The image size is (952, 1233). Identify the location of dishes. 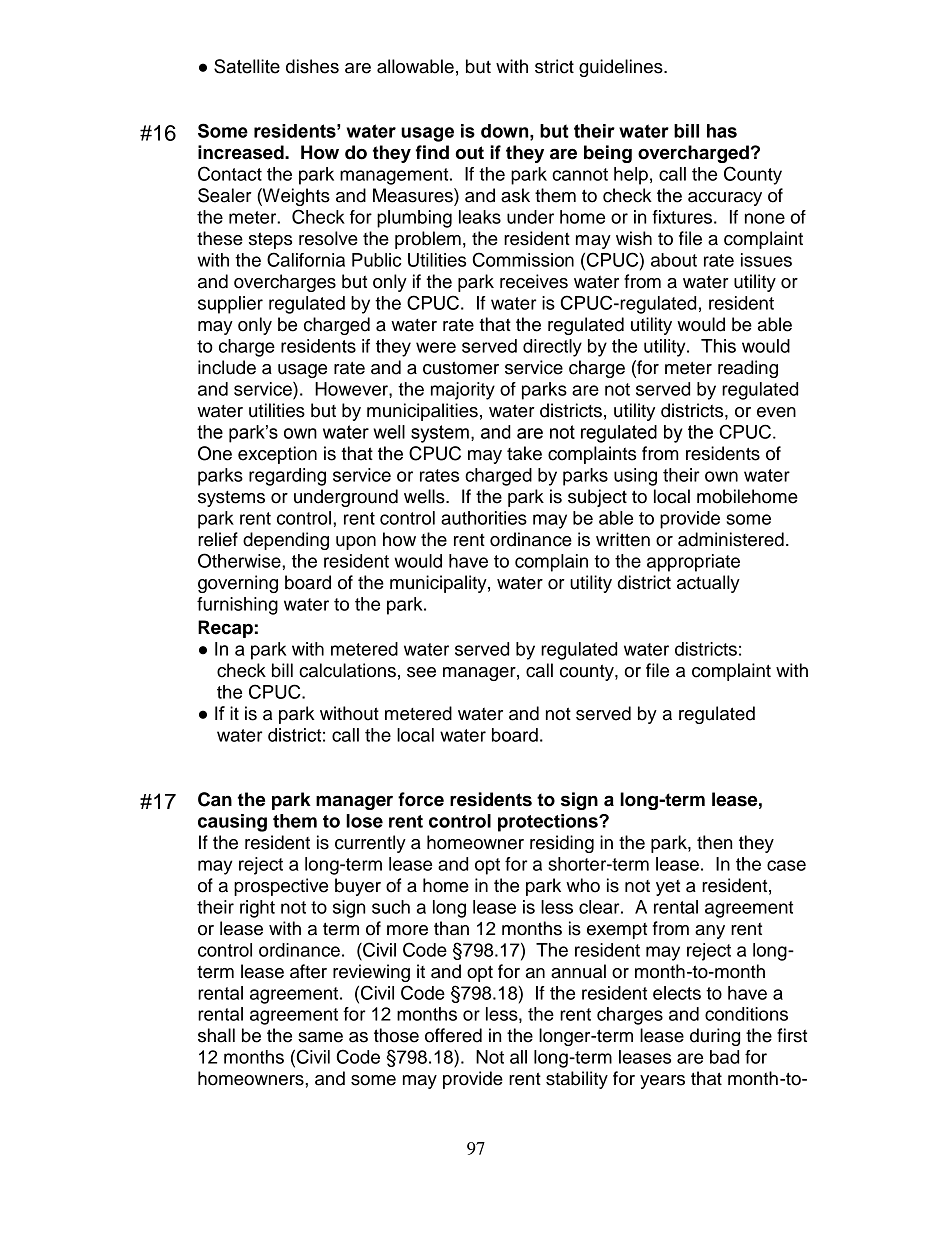
(312, 66).
